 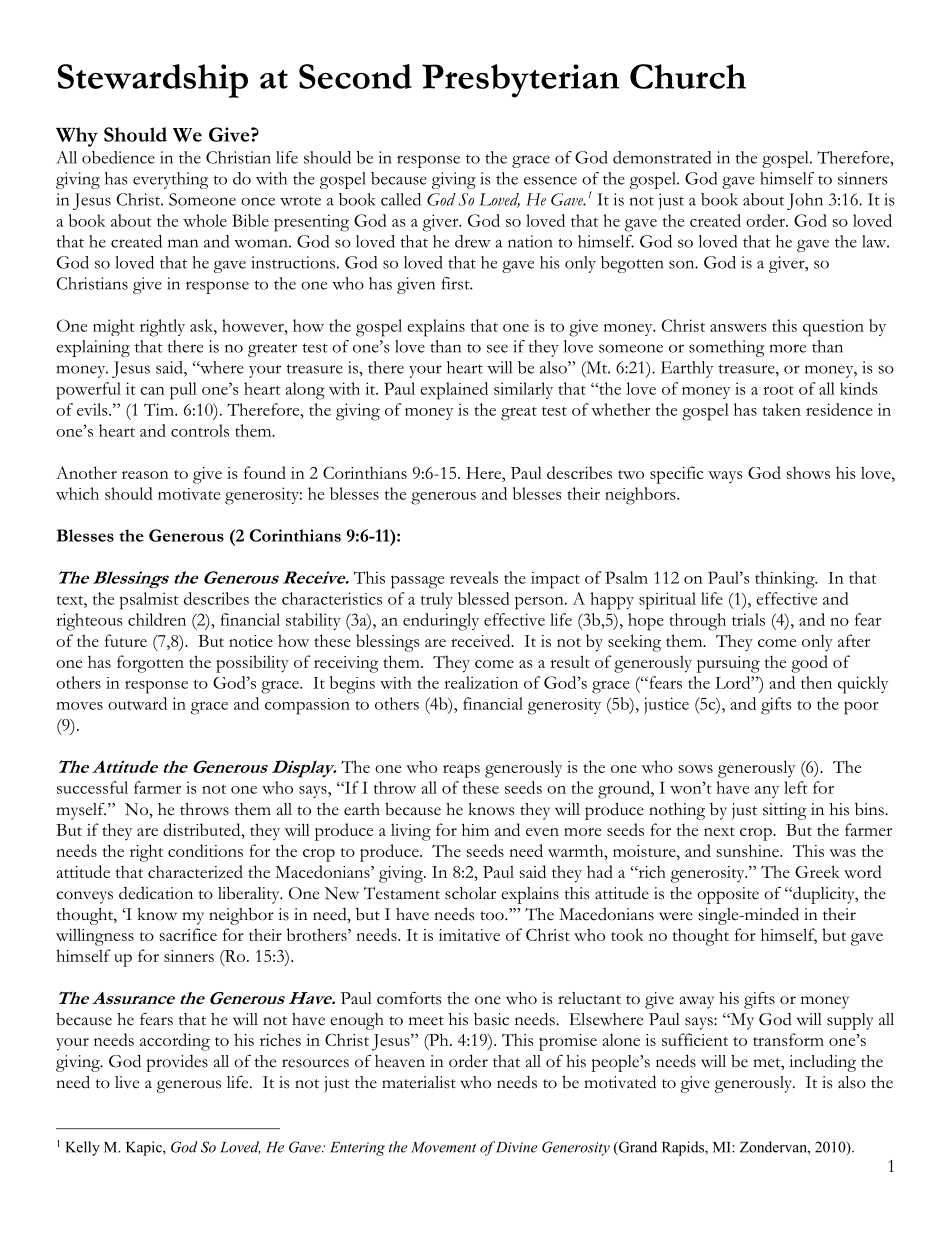 I want to click on imitative, so click(x=469, y=935).
